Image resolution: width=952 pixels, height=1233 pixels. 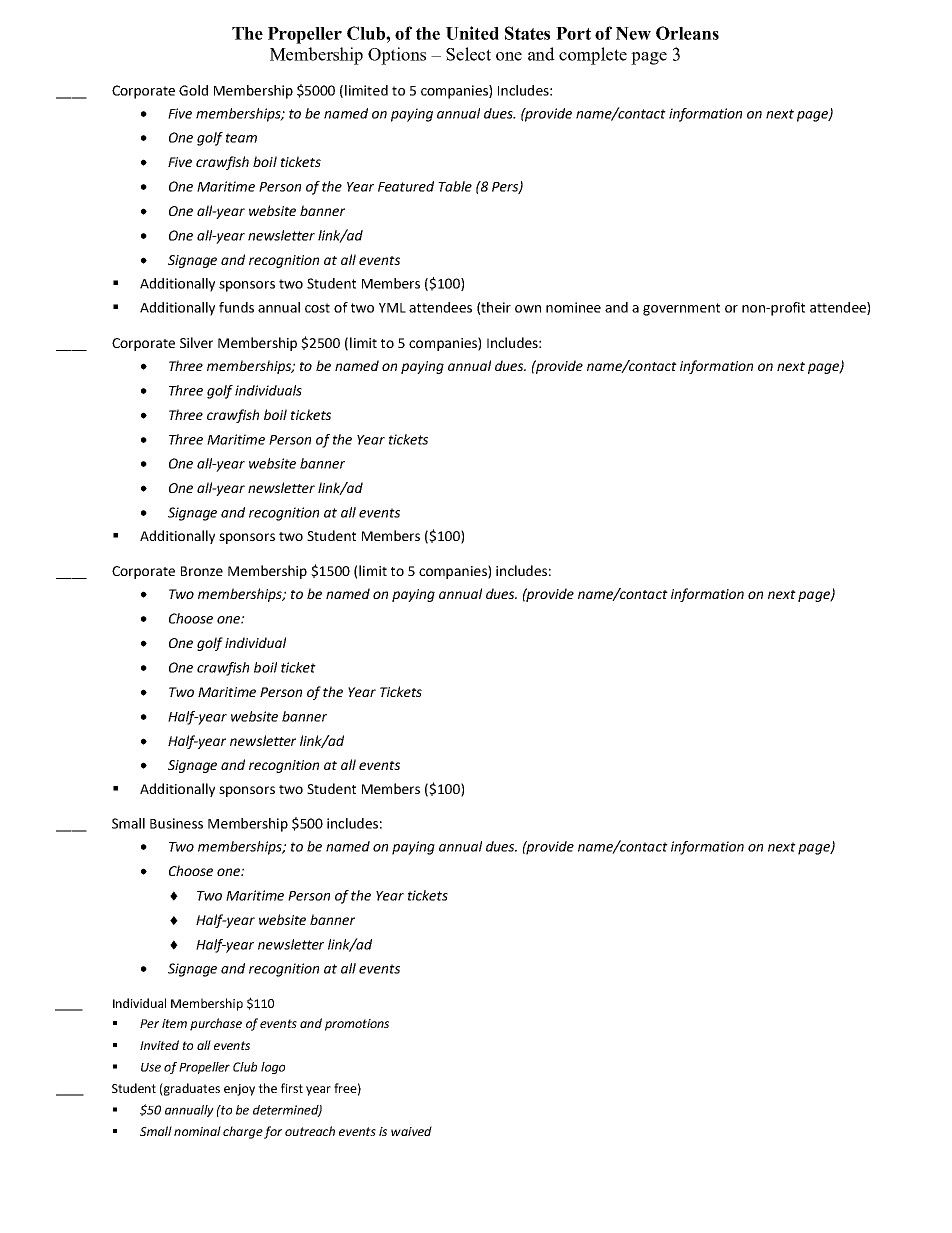 What do you see at coordinates (357, 1025) in the document?
I see `promotions` at bounding box center [357, 1025].
